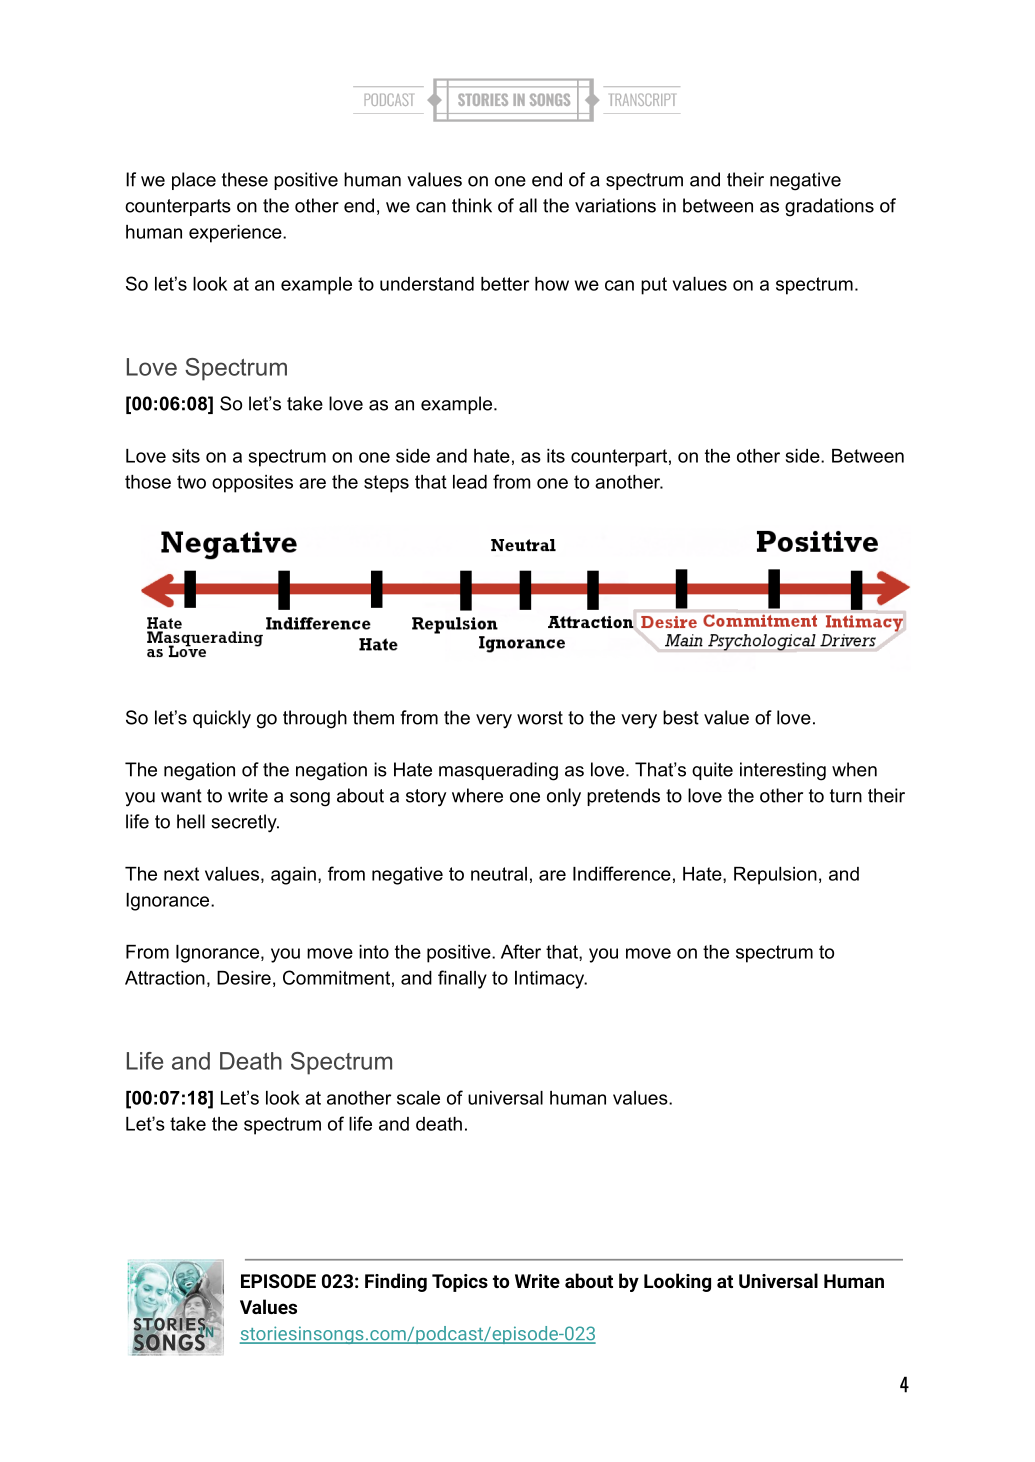  Describe the element at coordinates (829, 207) in the screenshot. I see `gradations` at that location.
